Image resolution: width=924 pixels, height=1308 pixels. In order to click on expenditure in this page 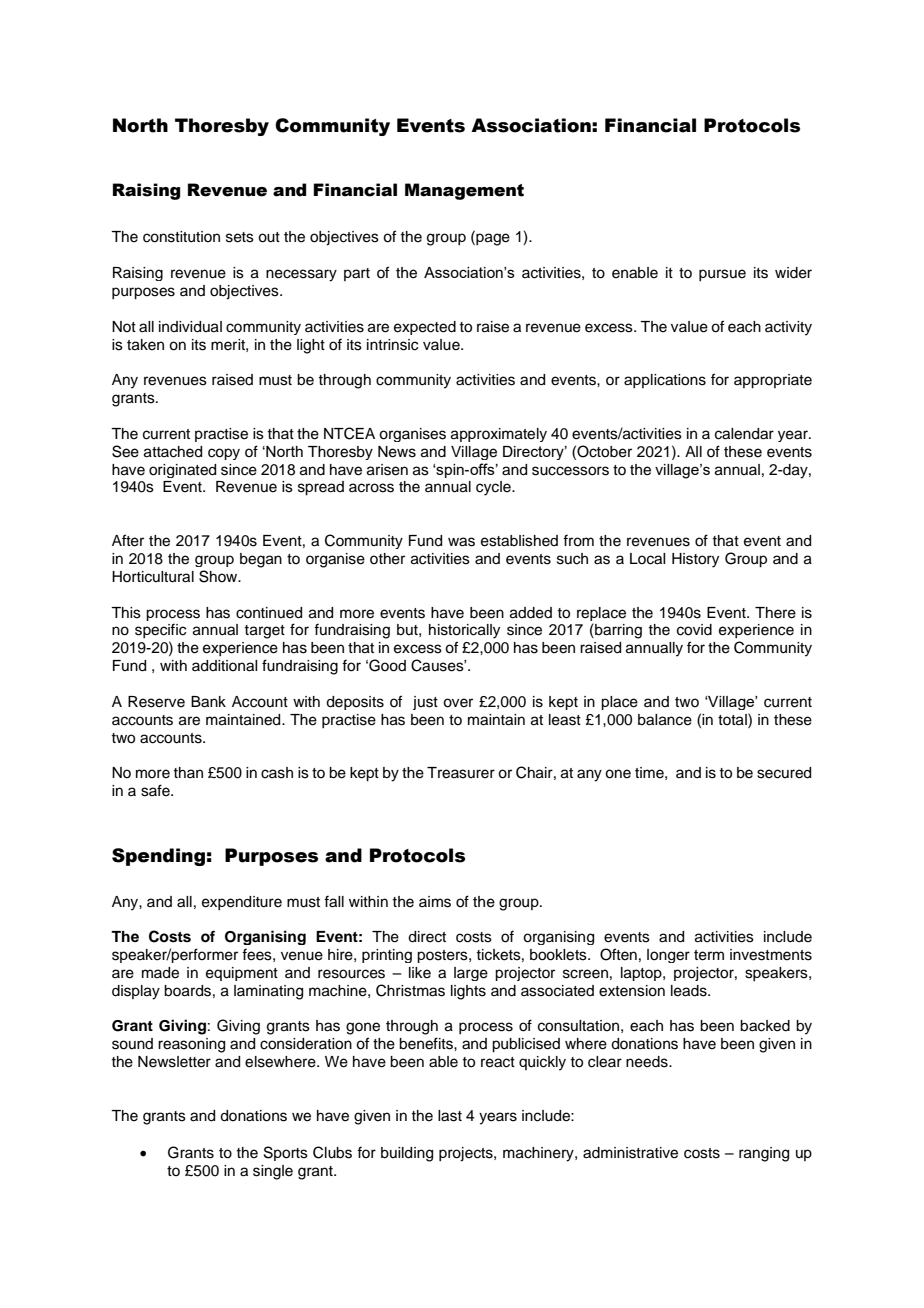, I will do `click(242, 903)`.
